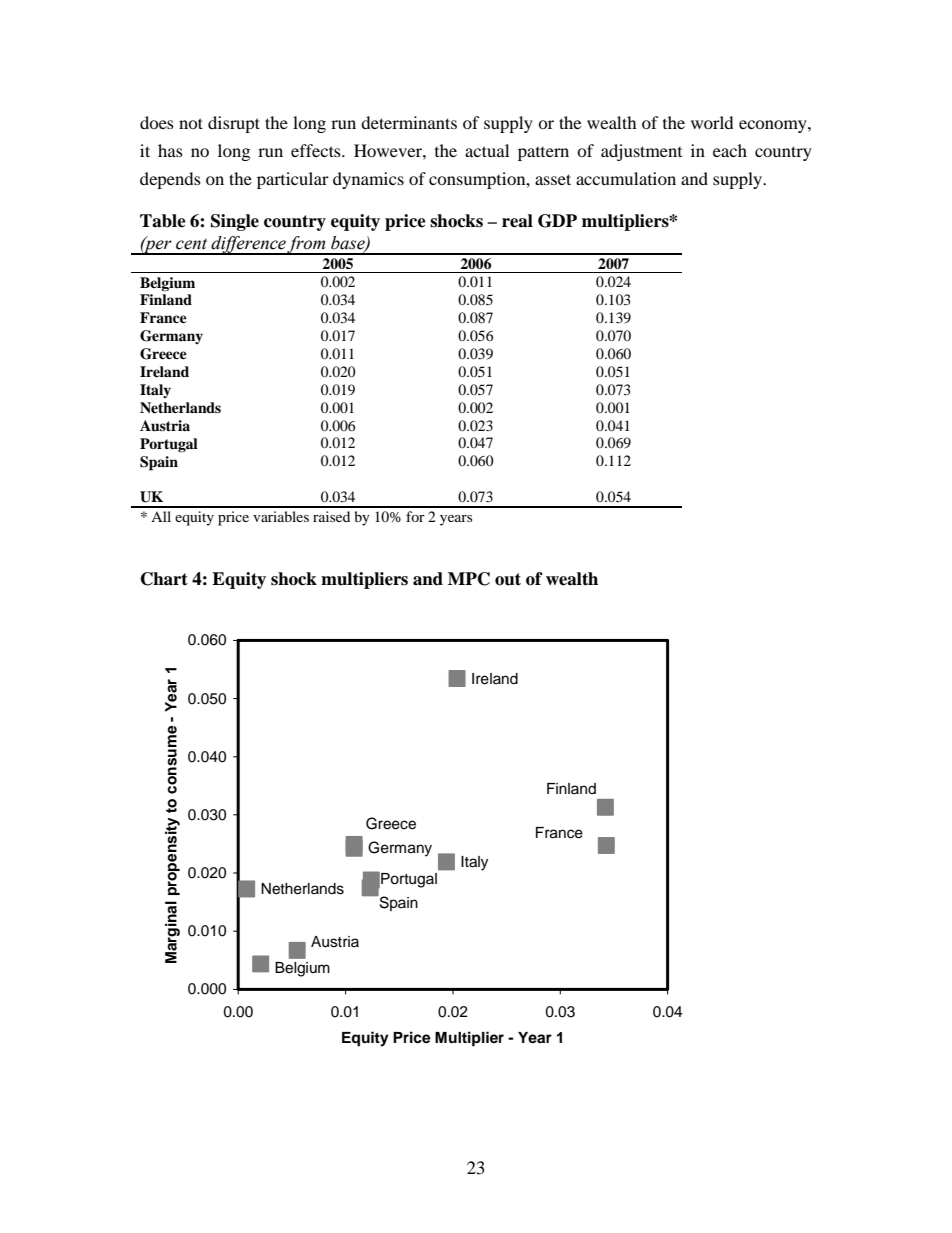 The width and height of the screenshot is (952, 1233). Describe the element at coordinates (641, 152) in the screenshot. I see `adjustment` at that location.
